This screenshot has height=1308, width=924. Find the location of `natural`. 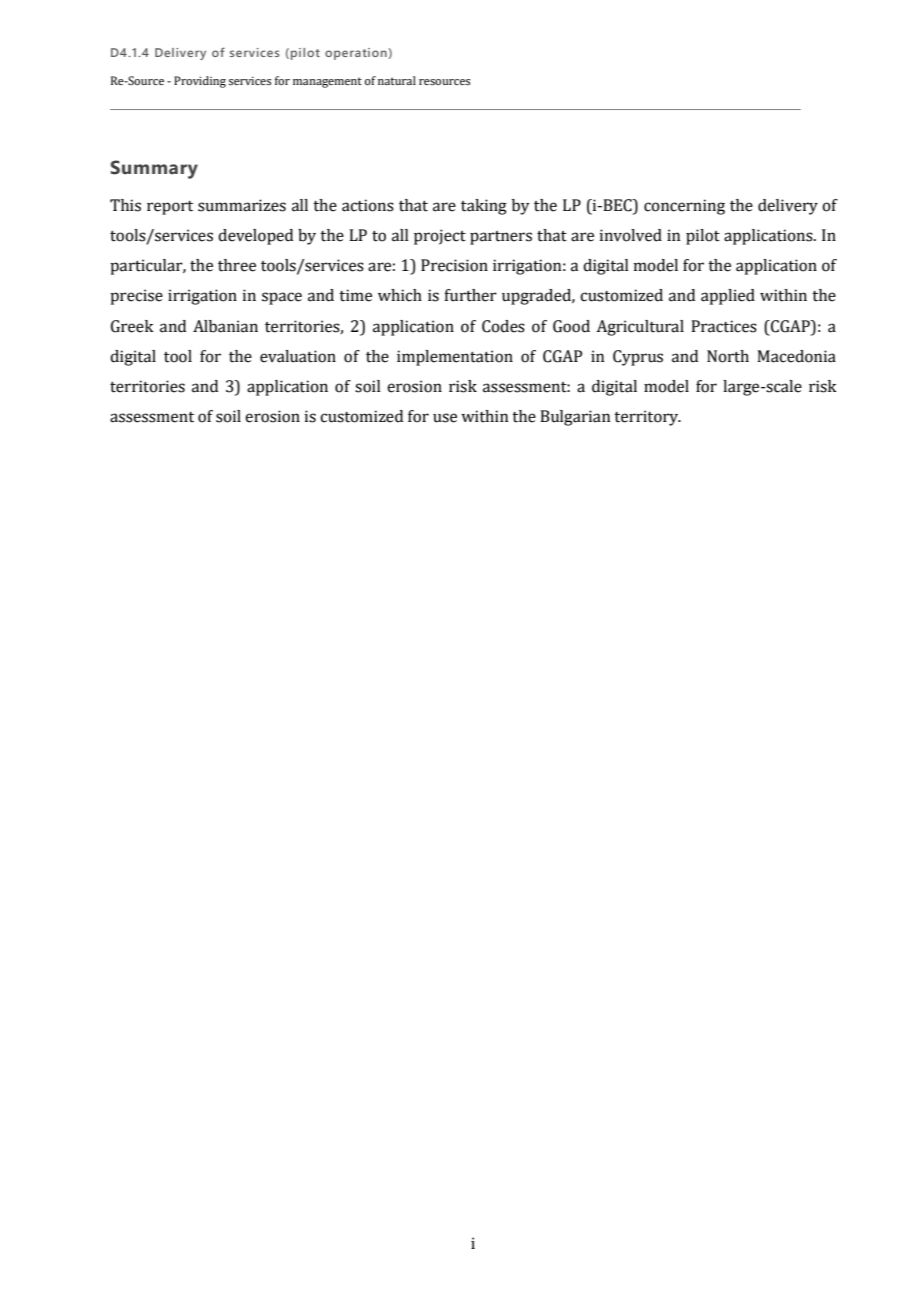

natural is located at coordinates (397, 80).
